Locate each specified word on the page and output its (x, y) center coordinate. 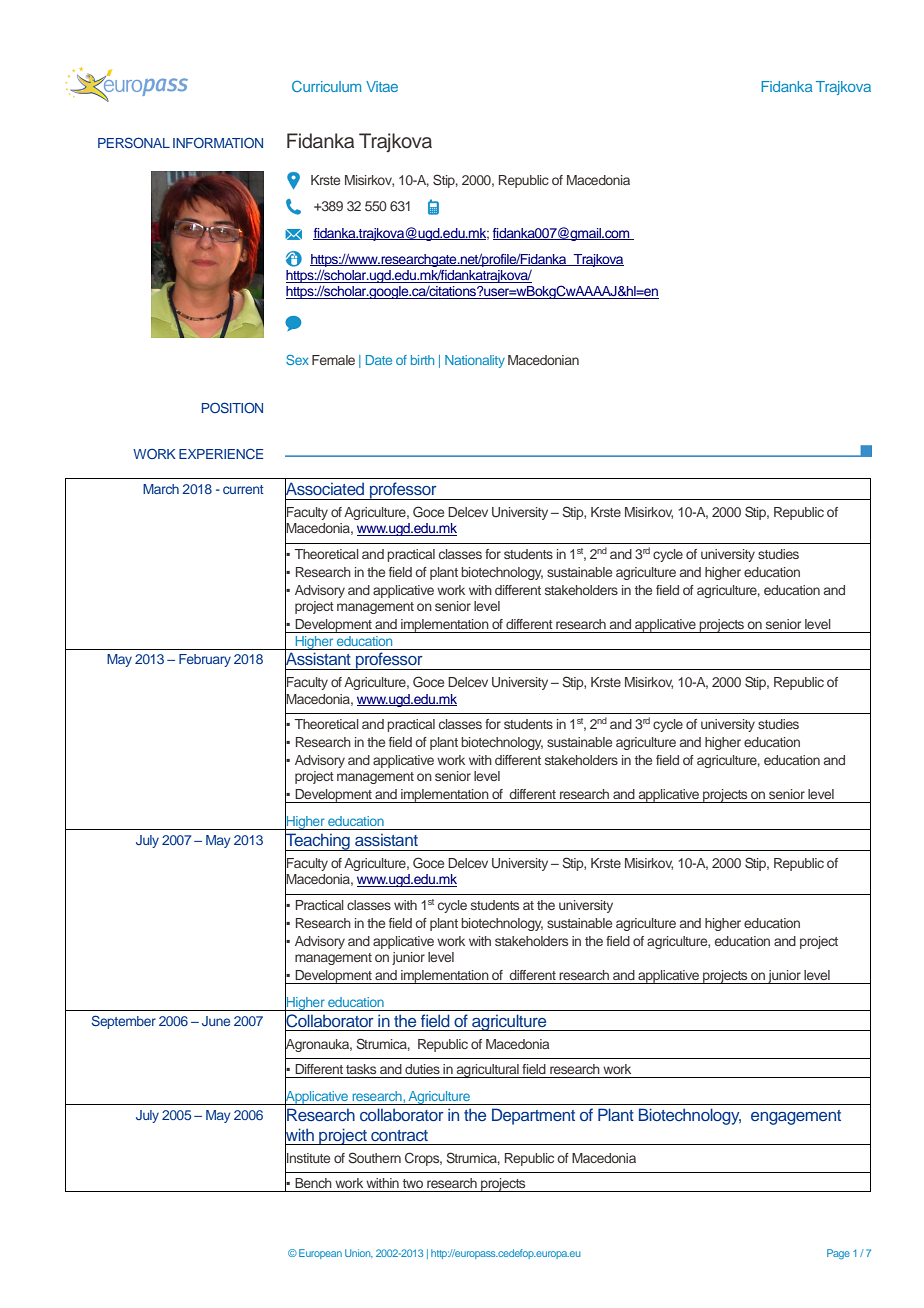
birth (422, 360)
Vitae (382, 86)
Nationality (475, 361)
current (243, 489)
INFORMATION (218, 142)
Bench (313, 1183)
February (205, 660)
